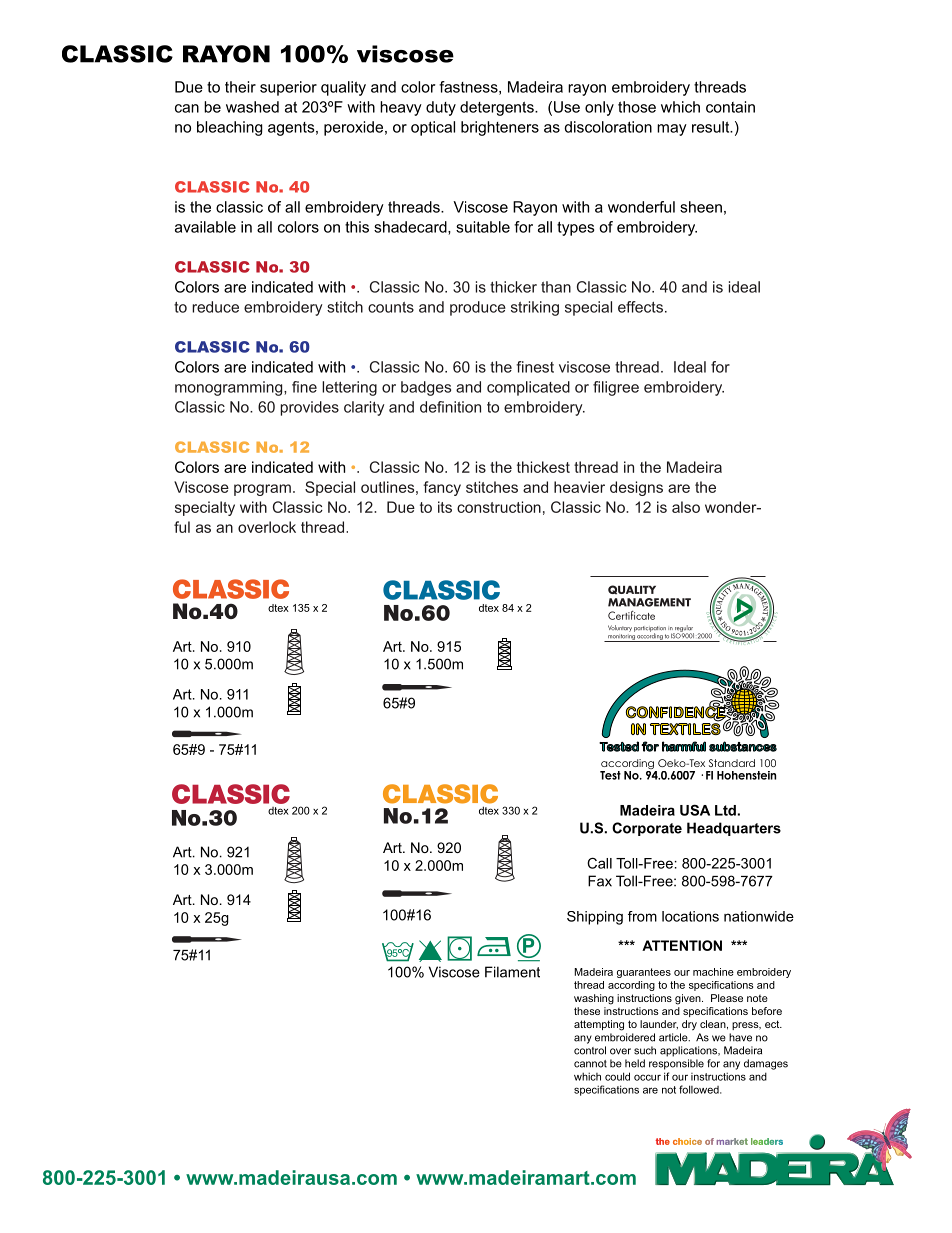 Image resolution: width=952 pixels, height=1233 pixels. What do you see at coordinates (262, 490) in the page?
I see `program` at bounding box center [262, 490].
